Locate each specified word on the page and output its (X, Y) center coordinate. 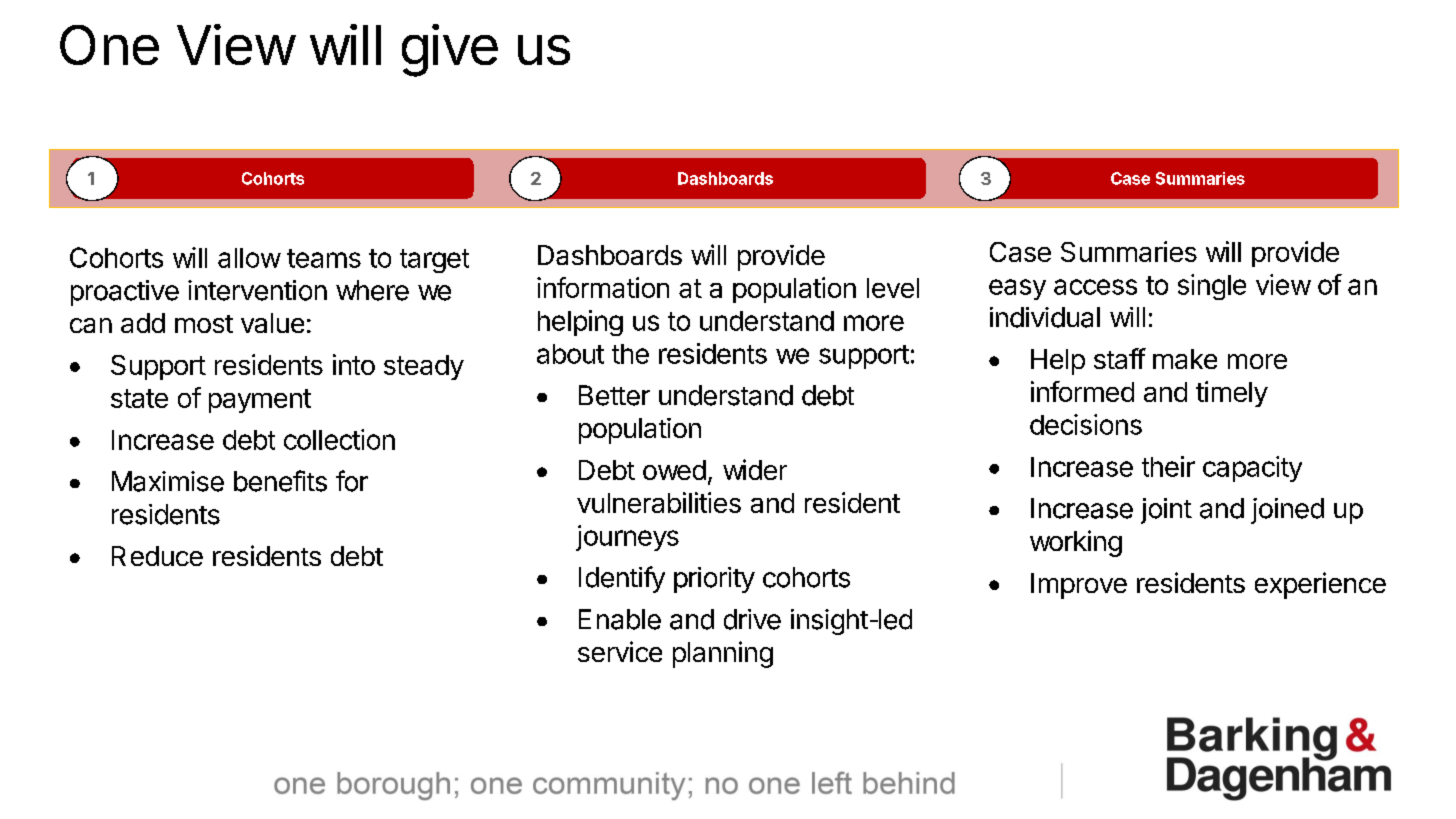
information (603, 287)
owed (674, 470)
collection (339, 439)
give (450, 50)
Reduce (157, 556)
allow (249, 258)
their (1168, 466)
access (1095, 287)
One (109, 45)
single (1212, 287)
